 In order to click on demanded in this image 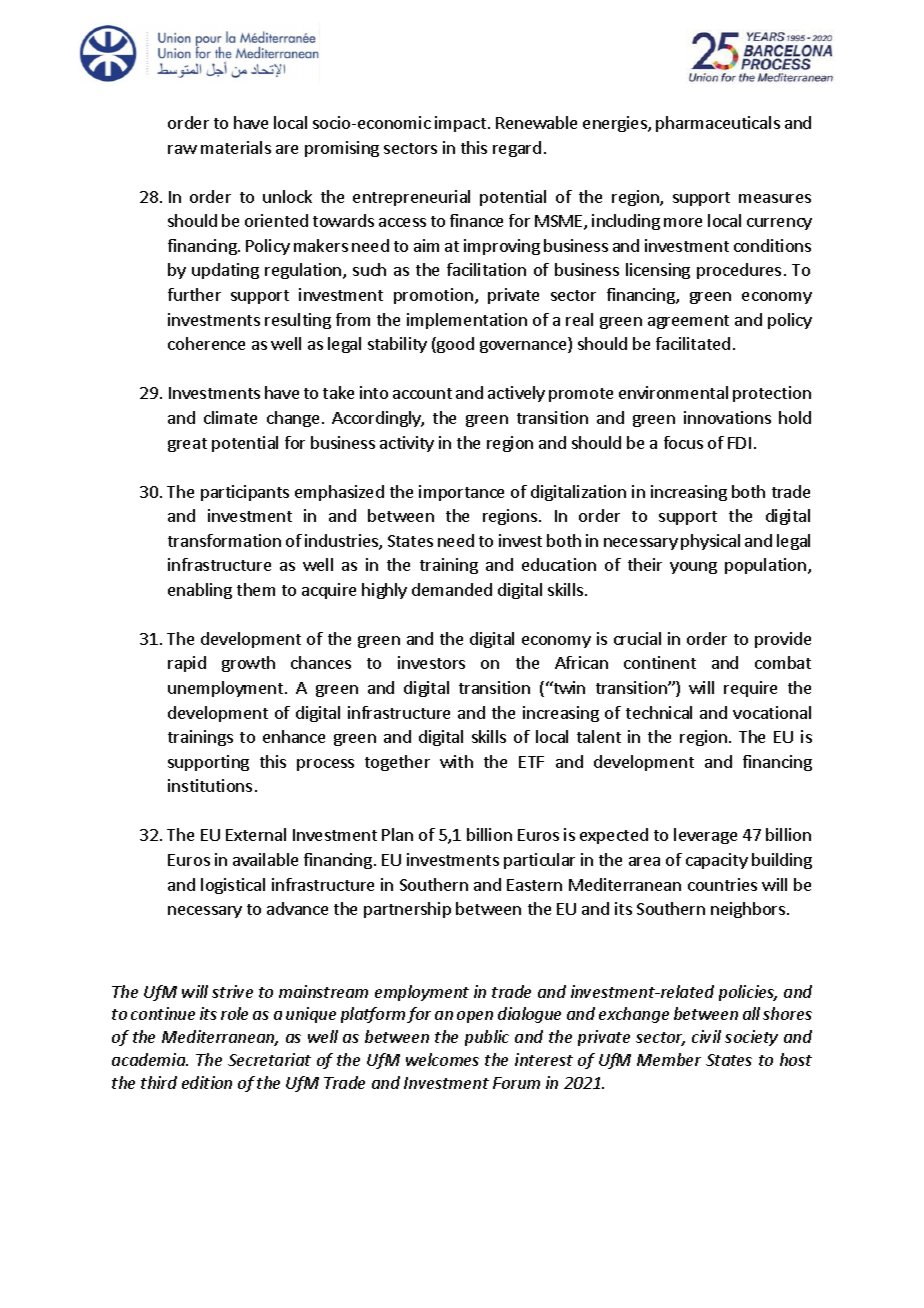, I will do `click(452, 589)`.
